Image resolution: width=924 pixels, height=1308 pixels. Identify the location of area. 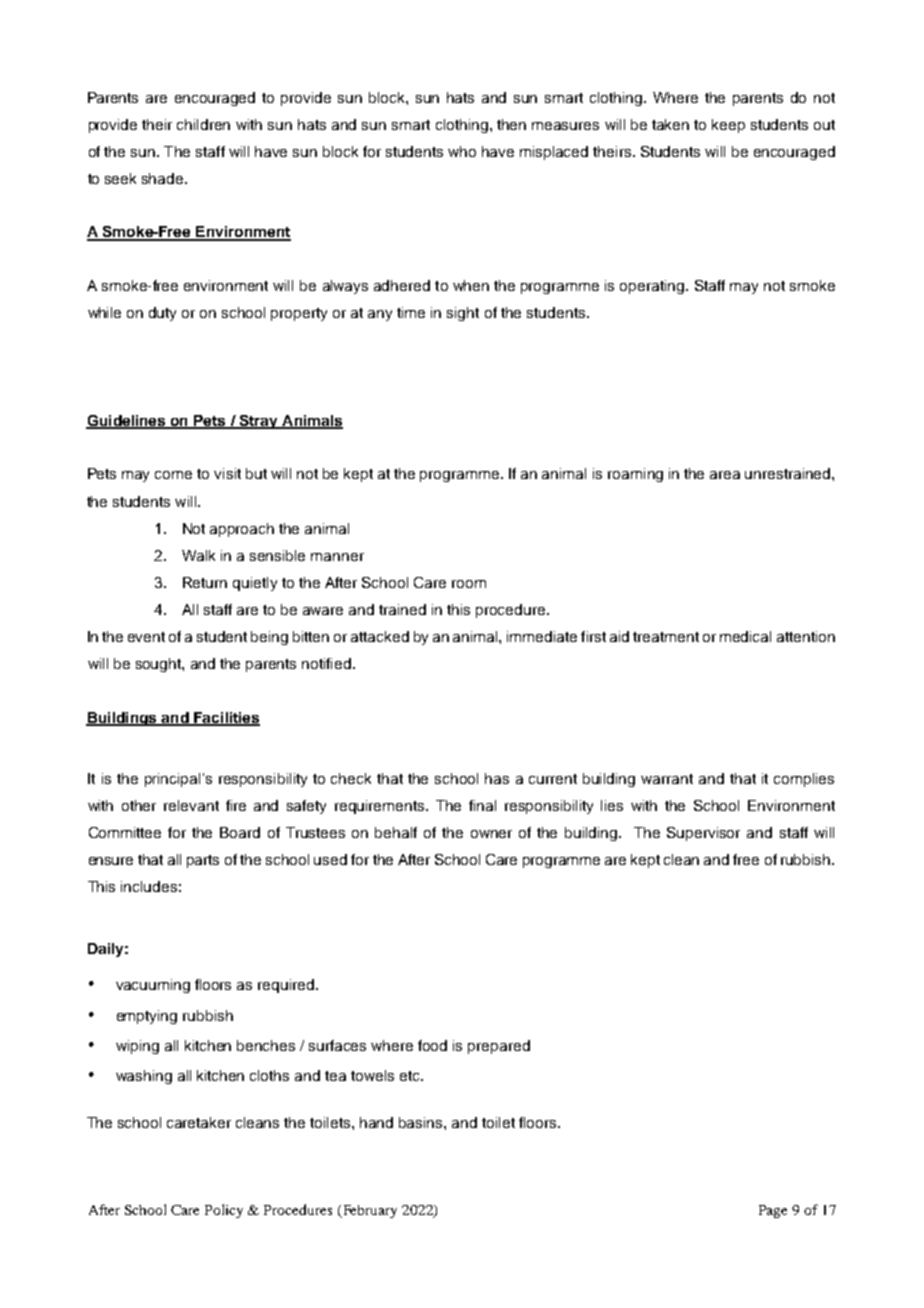
(725, 475).
